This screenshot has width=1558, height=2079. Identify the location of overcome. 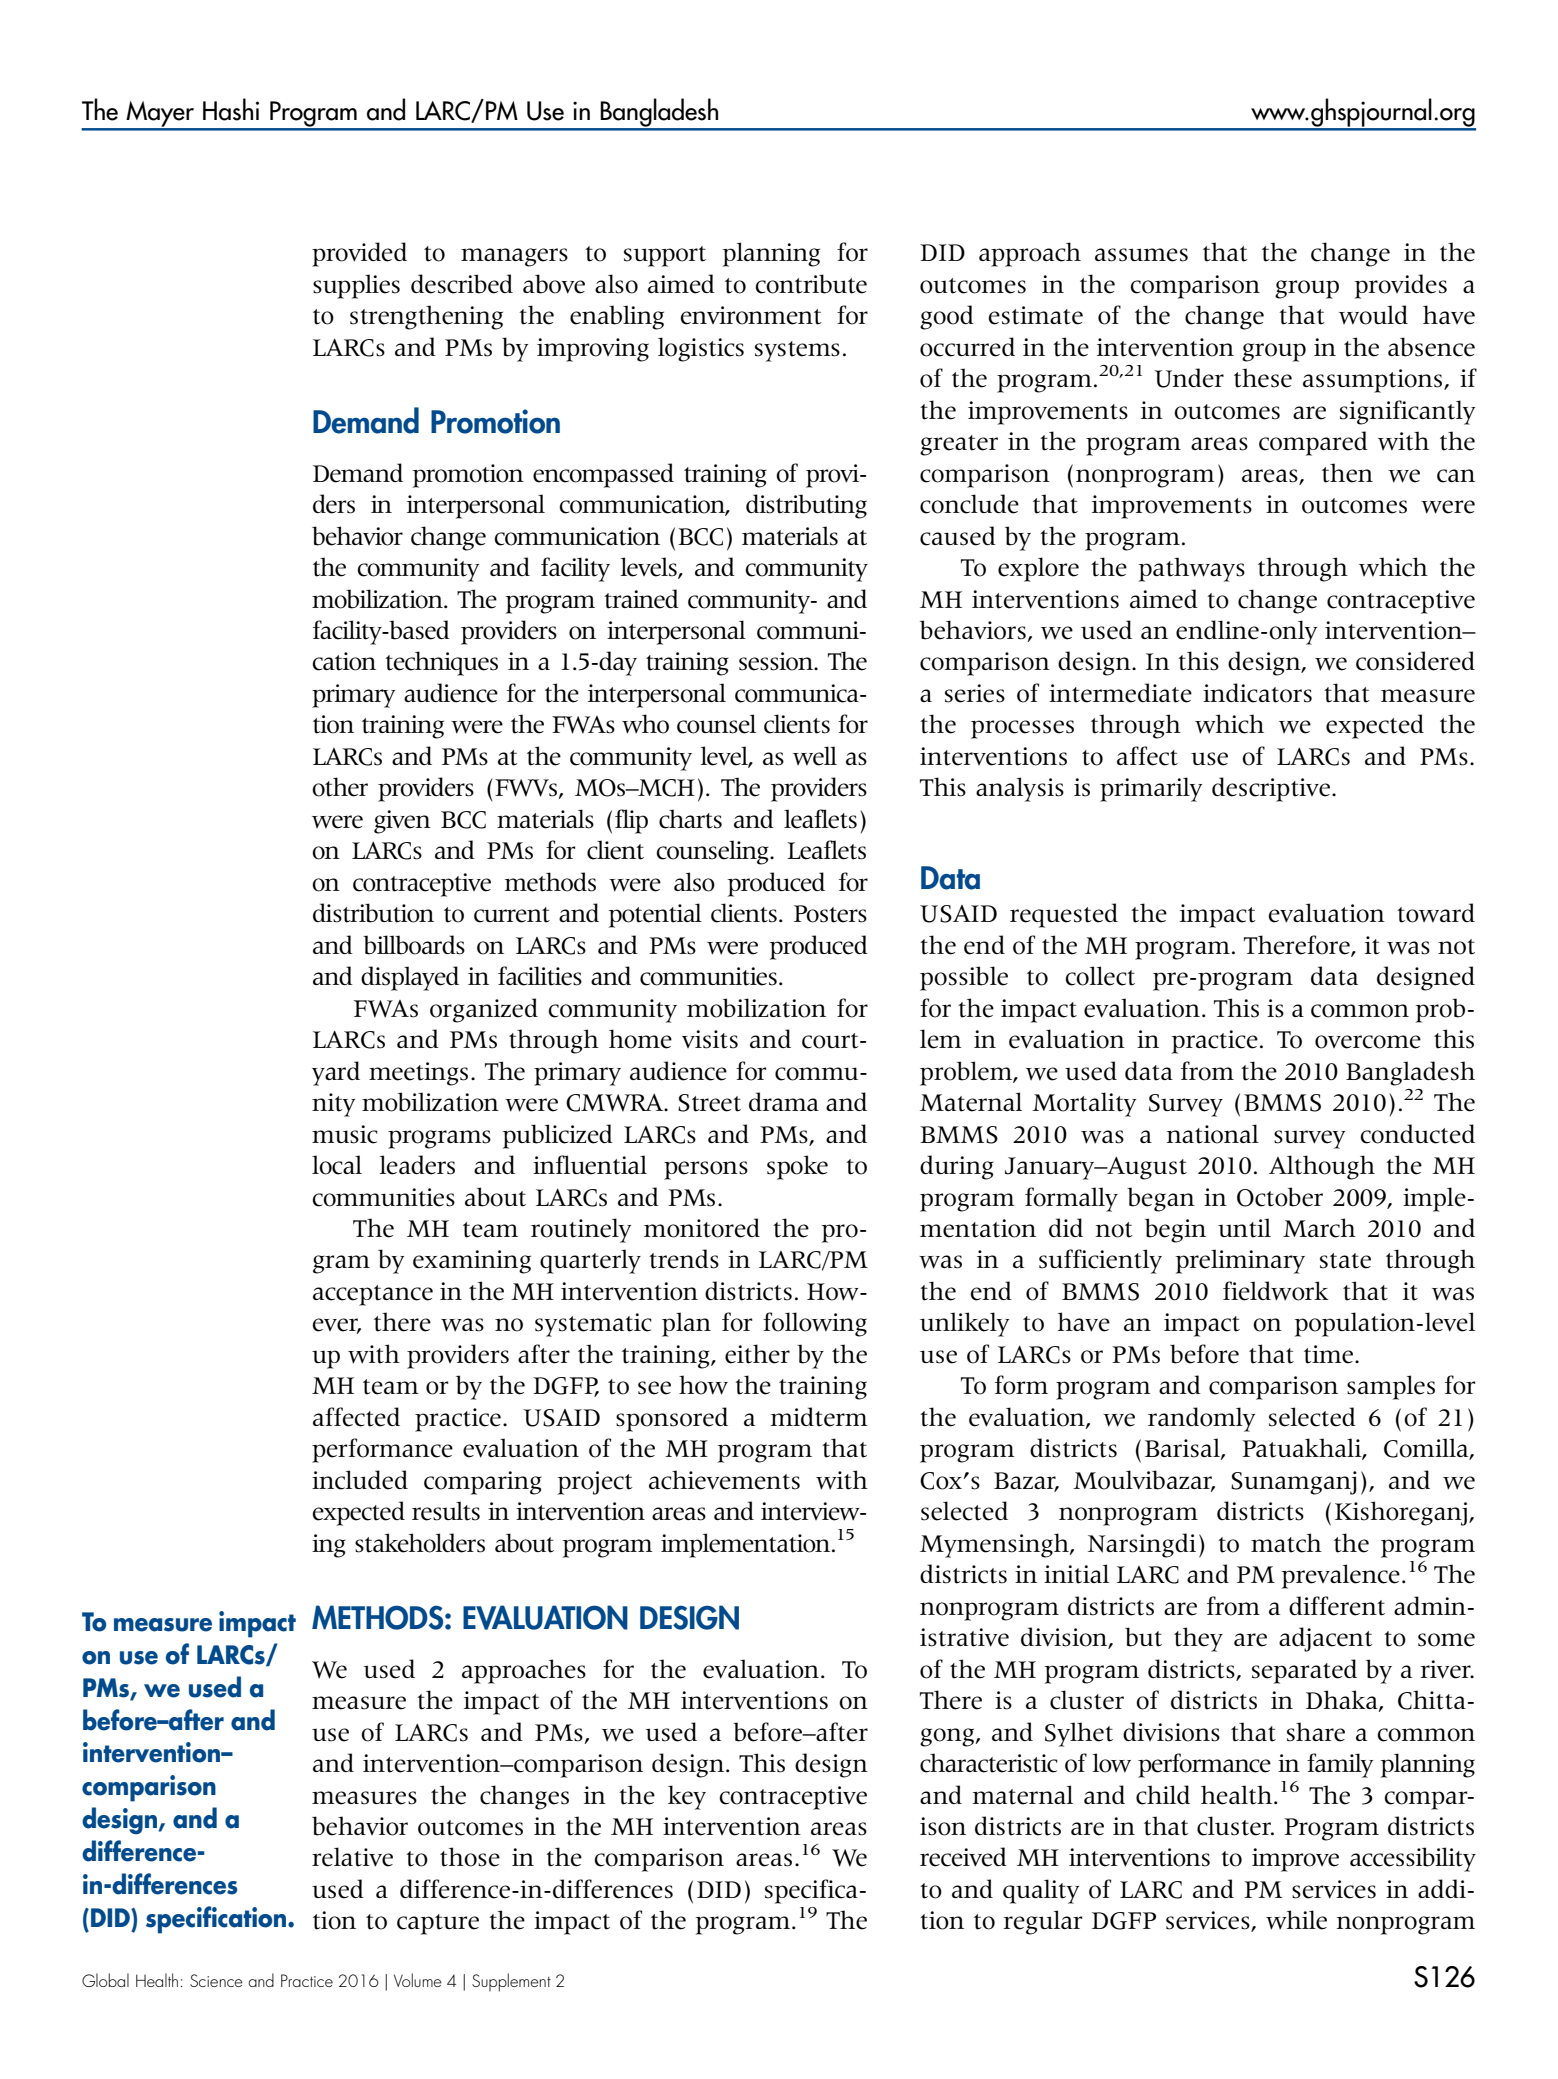
(1368, 1042).
